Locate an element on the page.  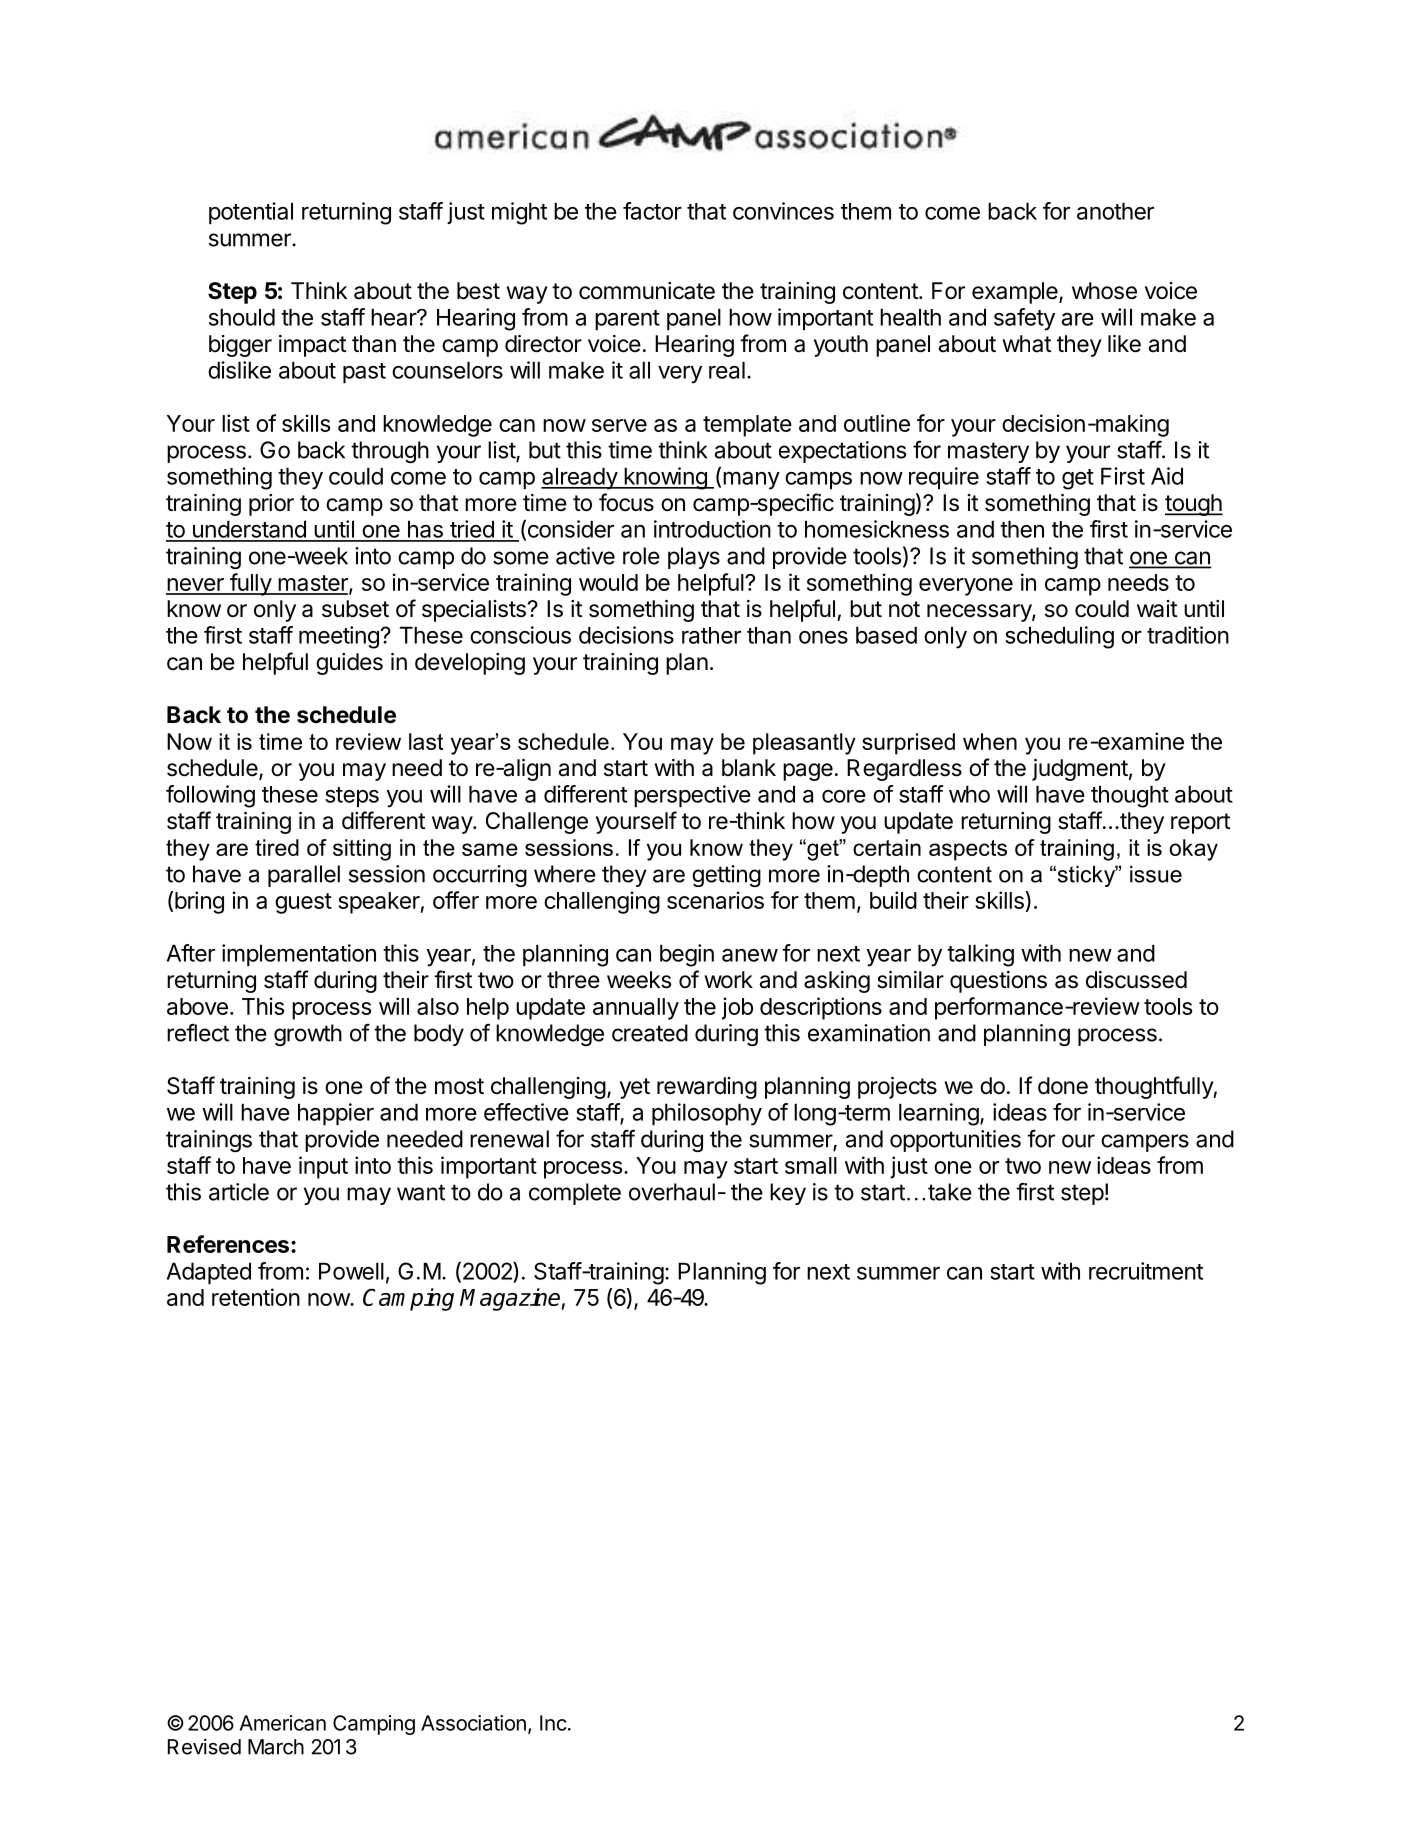
communicate is located at coordinates (647, 291).
